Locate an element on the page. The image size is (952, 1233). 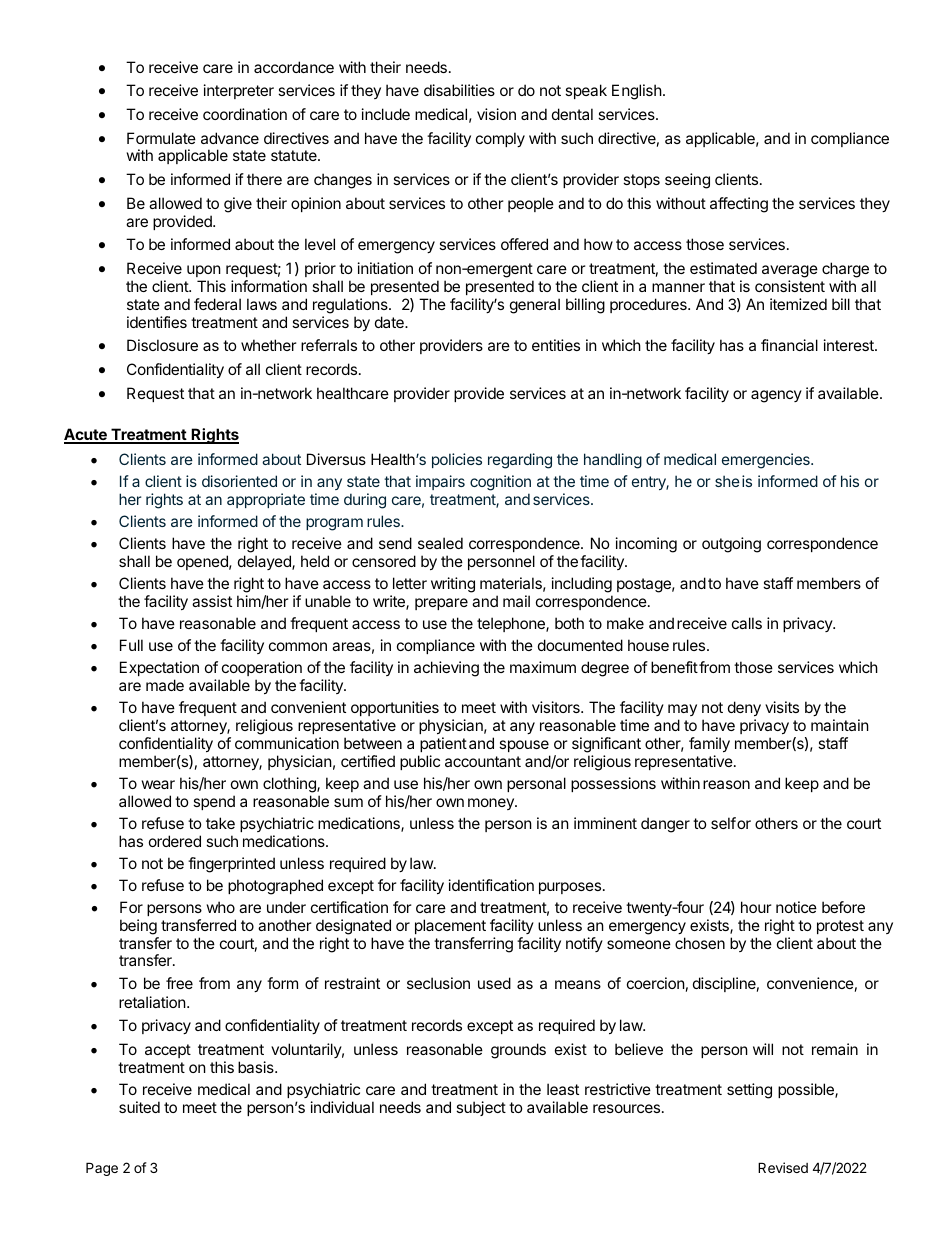
English is located at coordinates (637, 92).
